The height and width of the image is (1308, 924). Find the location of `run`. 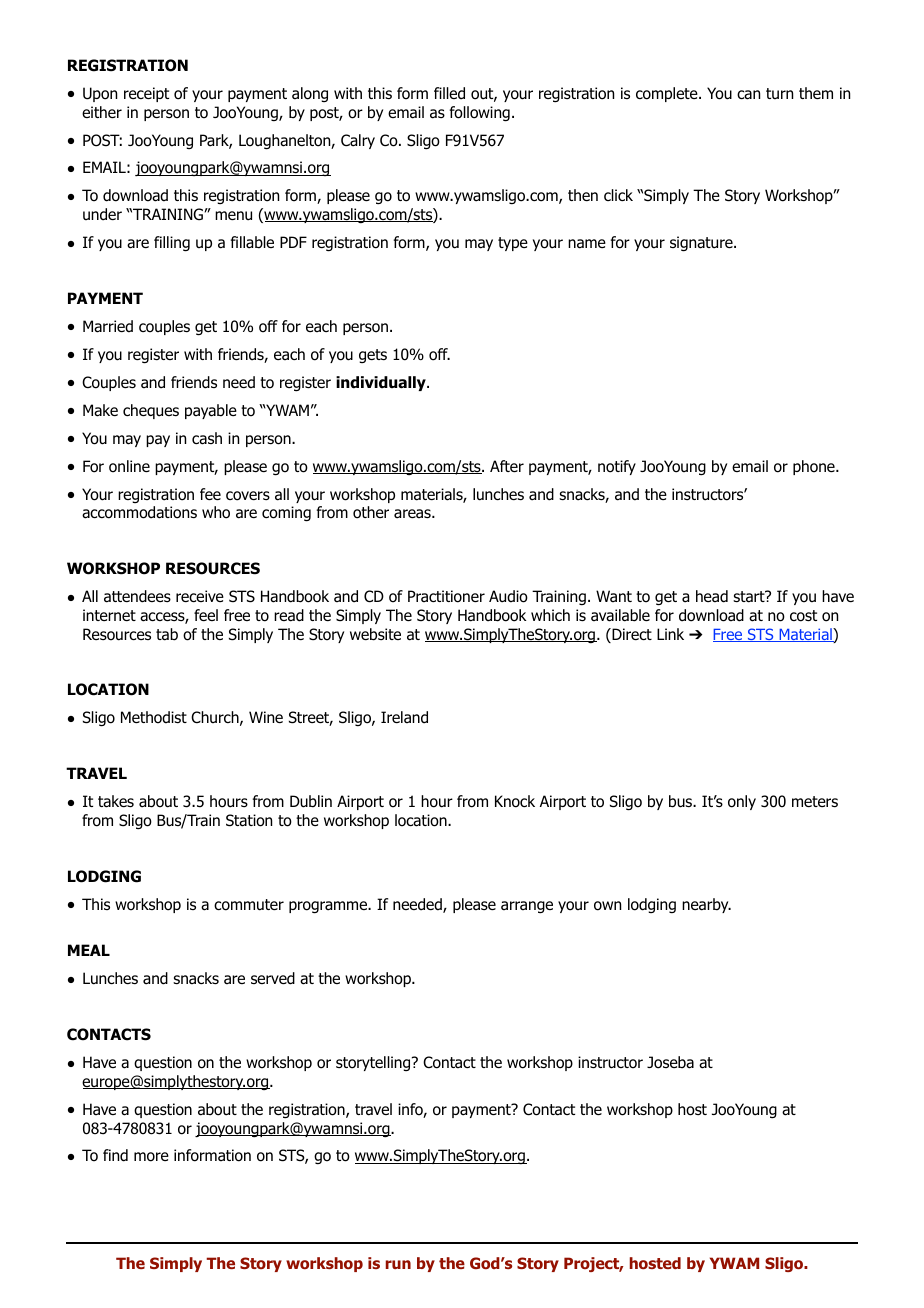

run is located at coordinates (398, 1264).
